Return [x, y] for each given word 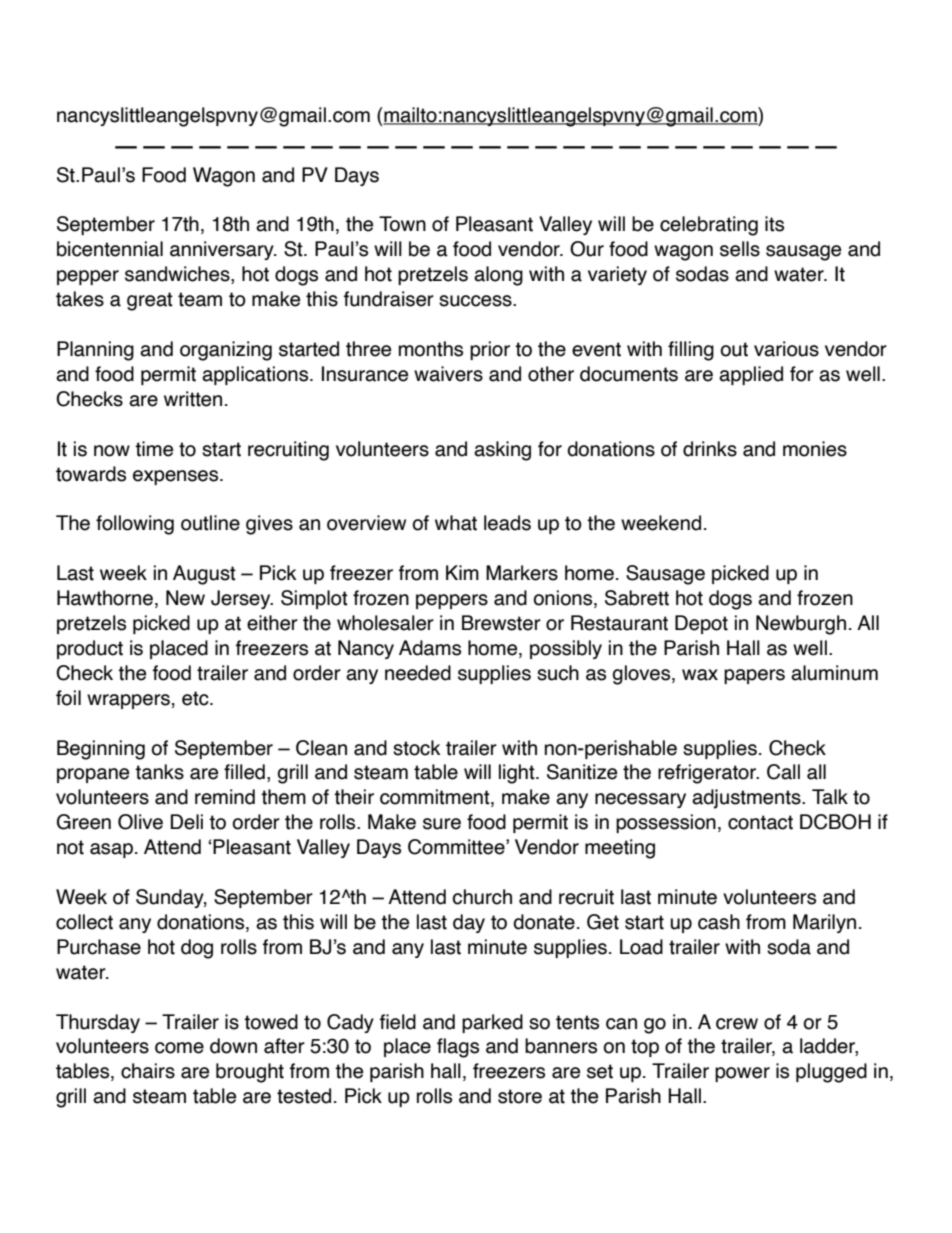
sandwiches [178, 275]
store [520, 1096]
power [742, 1074]
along [498, 276]
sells [740, 249]
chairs [148, 1071]
